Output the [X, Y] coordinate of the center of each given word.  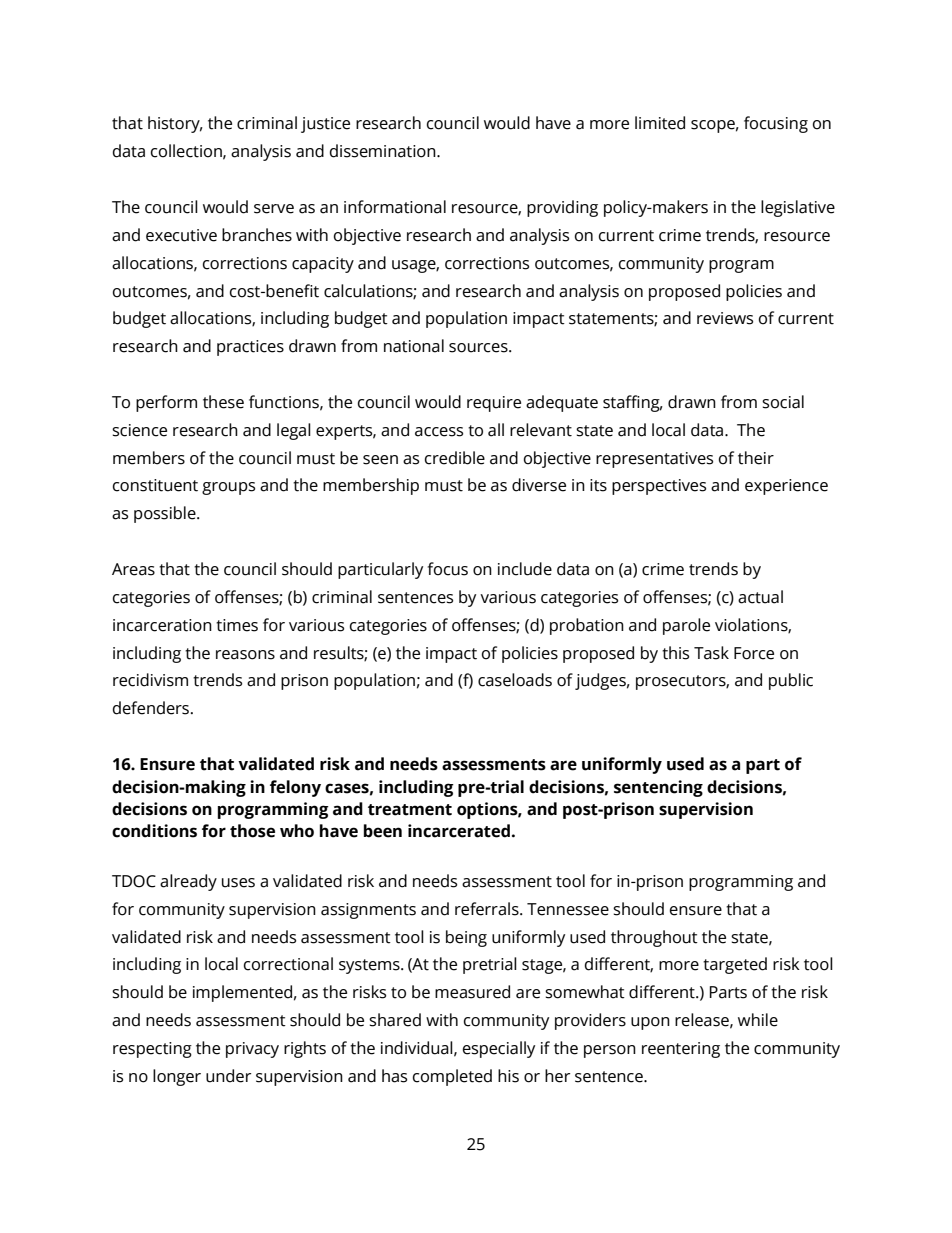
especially [499, 1049]
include [525, 569]
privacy [252, 1050]
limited [660, 123]
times [237, 625]
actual [760, 597]
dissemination [384, 151]
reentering [681, 1050]
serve [274, 209]
